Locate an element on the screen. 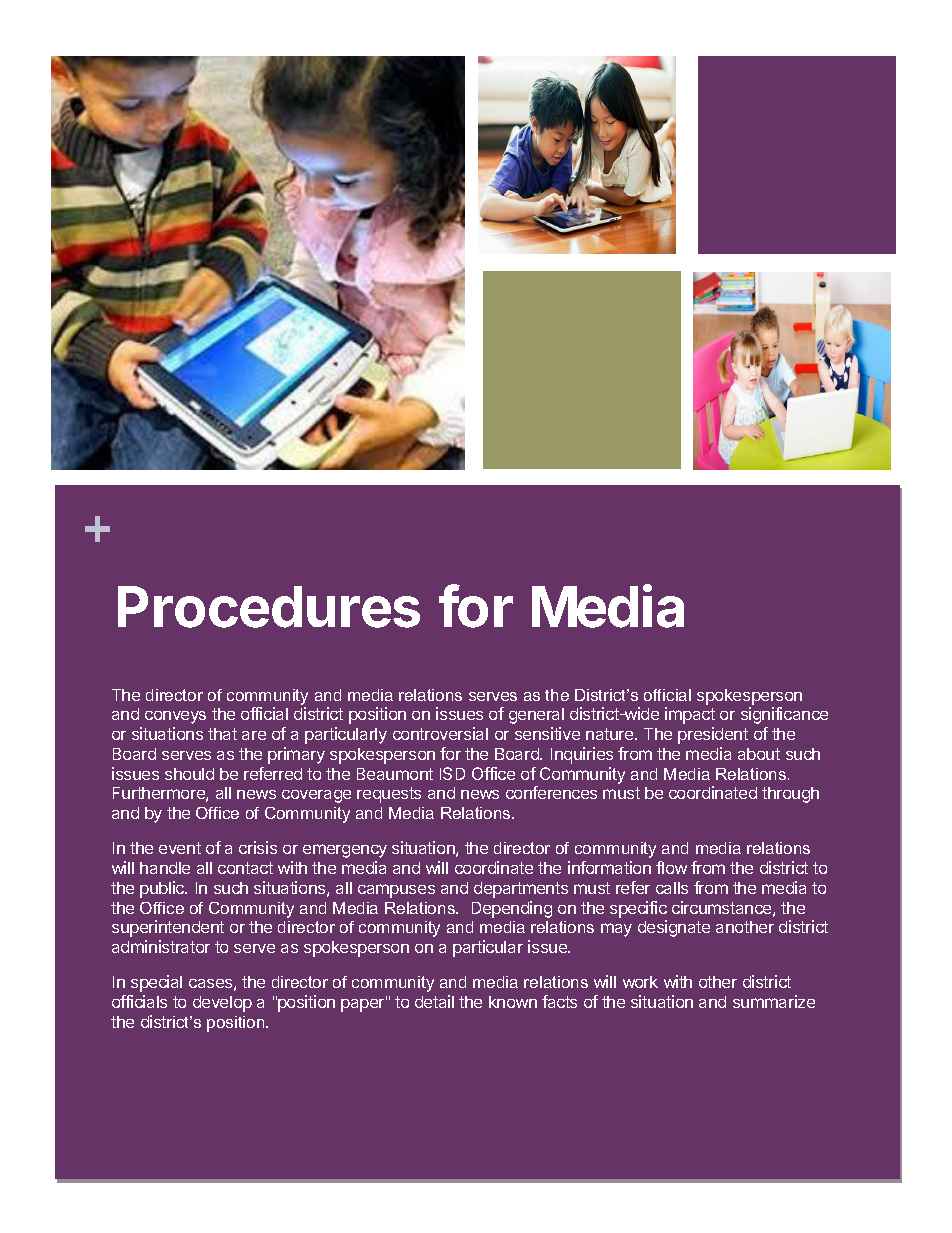  coverage is located at coordinates (316, 796).
